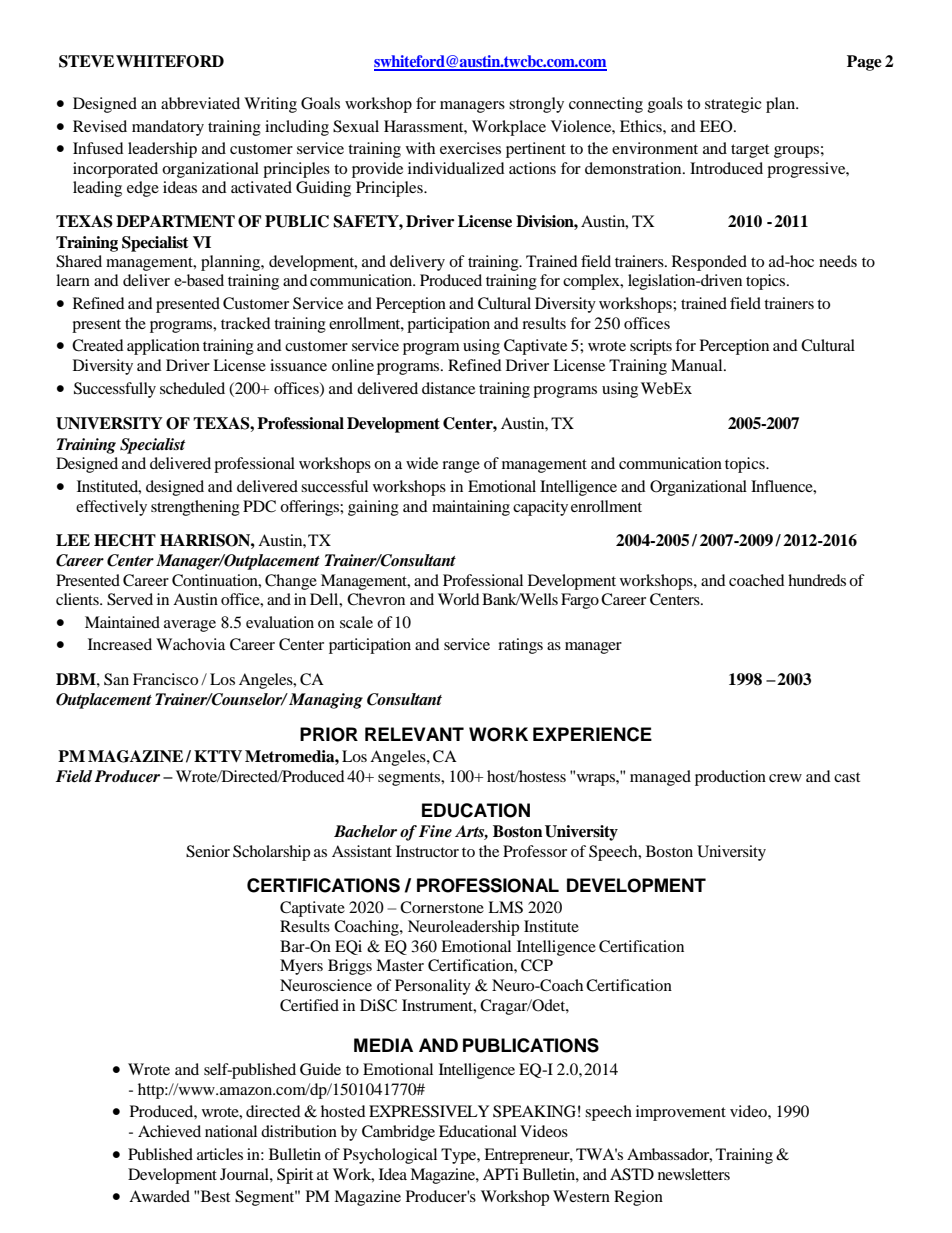  I want to click on ratings, so click(520, 646).
